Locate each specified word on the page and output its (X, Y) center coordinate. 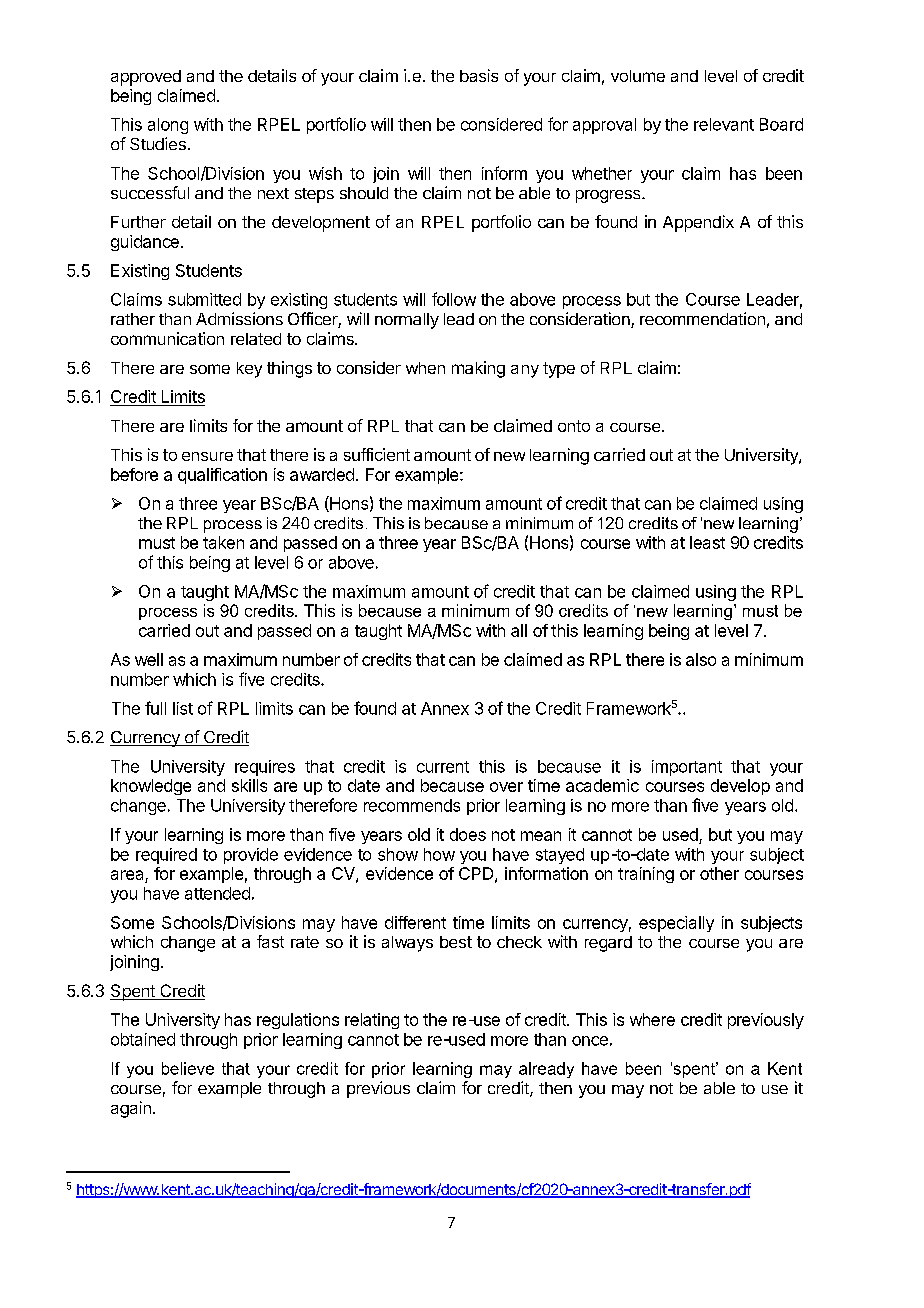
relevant (724, 124)
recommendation (702, 318)
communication (167, 338)
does (468, 834)
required (166, 856)
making (478, 369)
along (168, 126)
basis (479, 75)
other (719, 873)
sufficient (377, 454)
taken (223, 542)
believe (188, 1068)
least (707, 542)
